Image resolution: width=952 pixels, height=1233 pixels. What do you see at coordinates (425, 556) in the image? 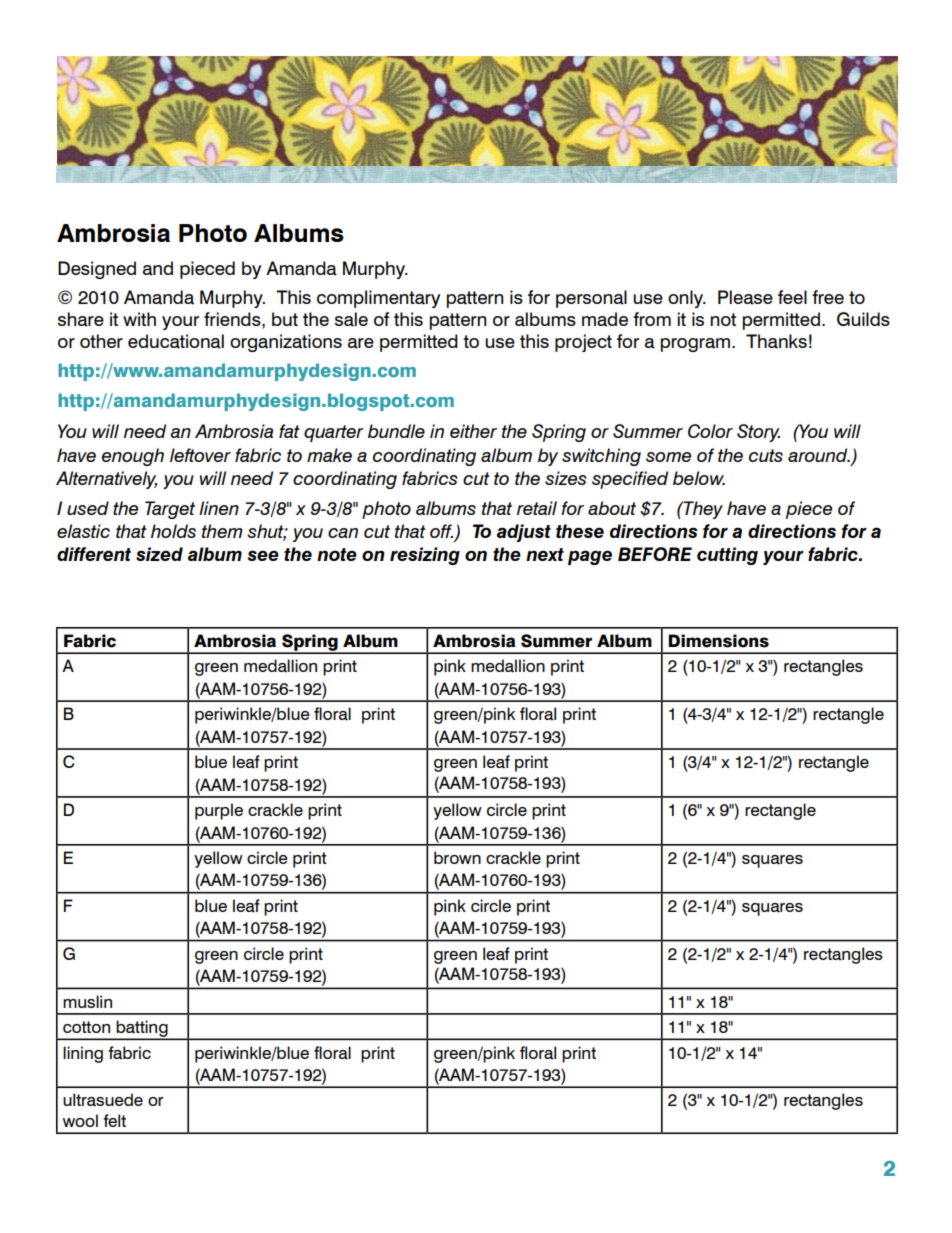
I see `resizing` at bounding box center [425, 556].
